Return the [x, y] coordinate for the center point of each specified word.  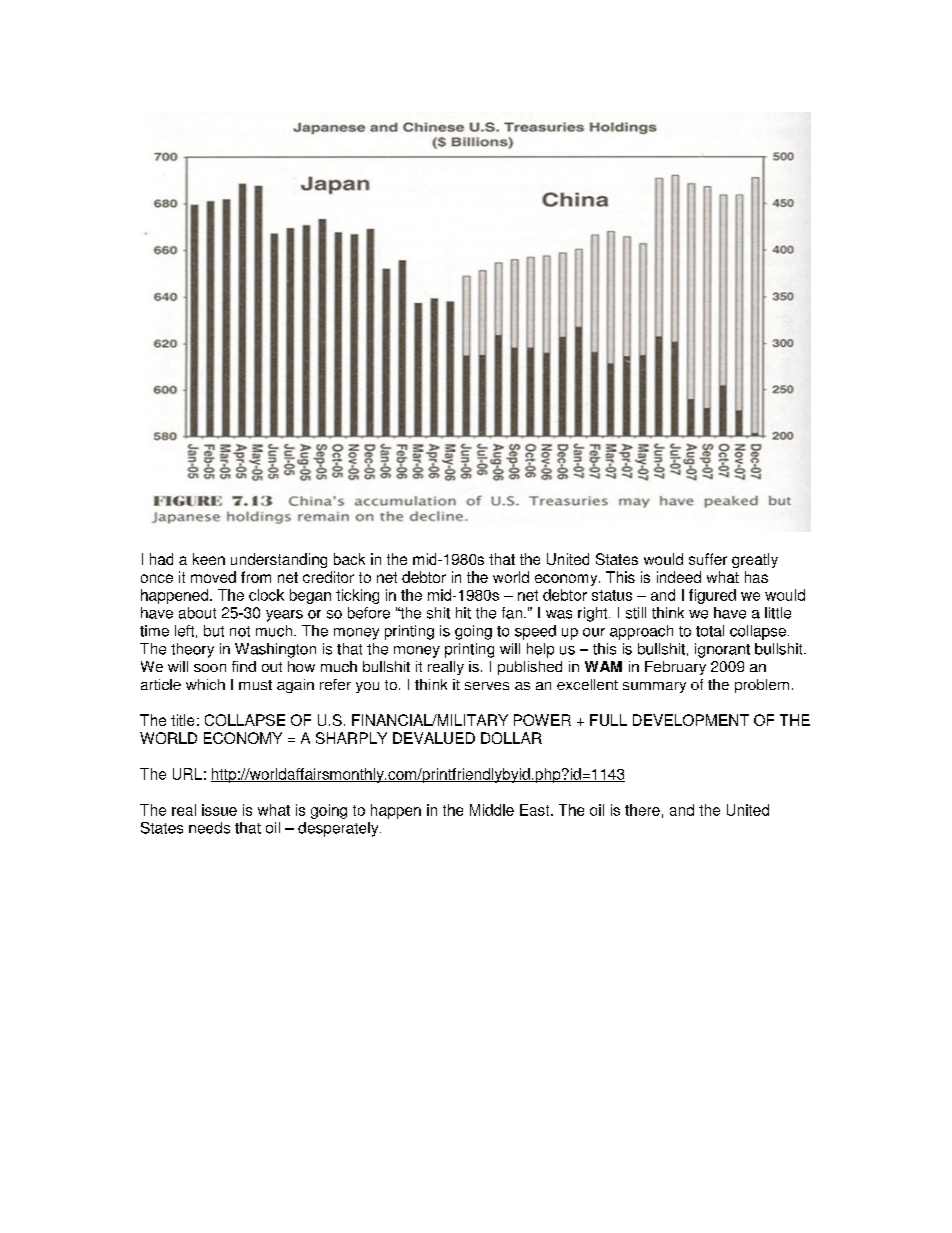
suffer [708, 559]
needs [209, 828]
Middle [492, 810]
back [349, 559]
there [642, 810]
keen [209, 559]
